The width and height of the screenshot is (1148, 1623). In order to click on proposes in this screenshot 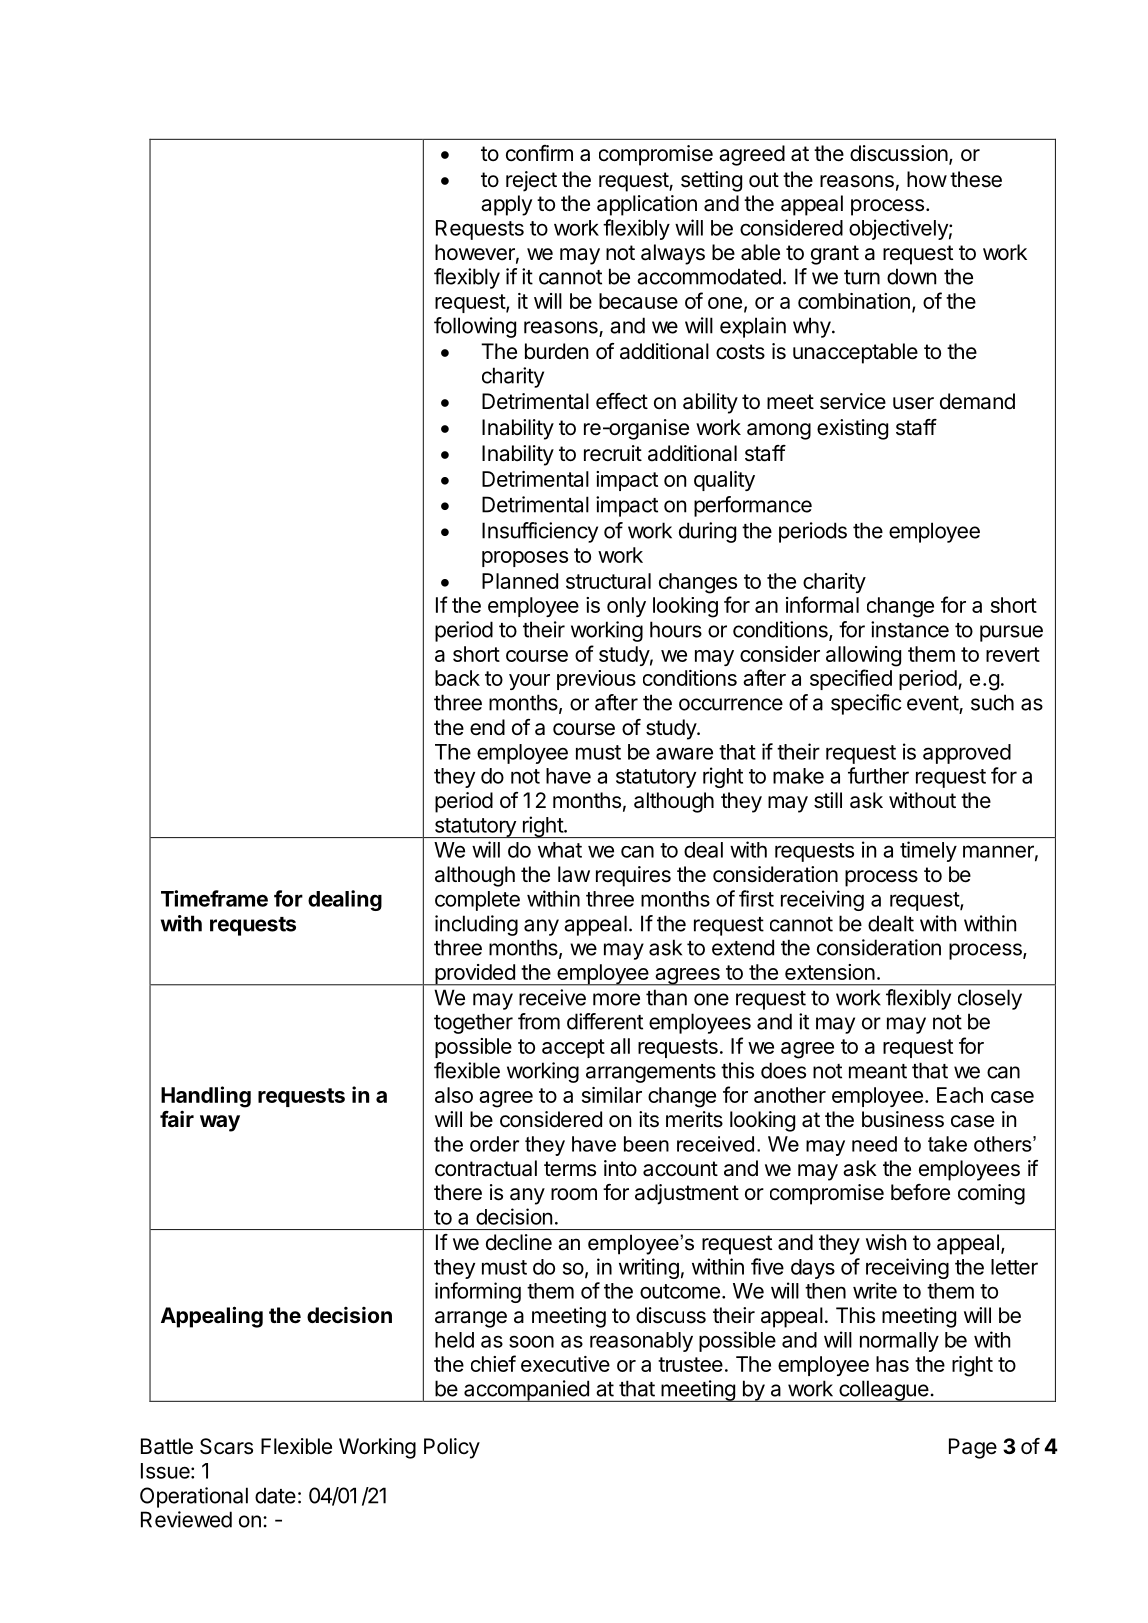, I will do `click(525, 559)`.
